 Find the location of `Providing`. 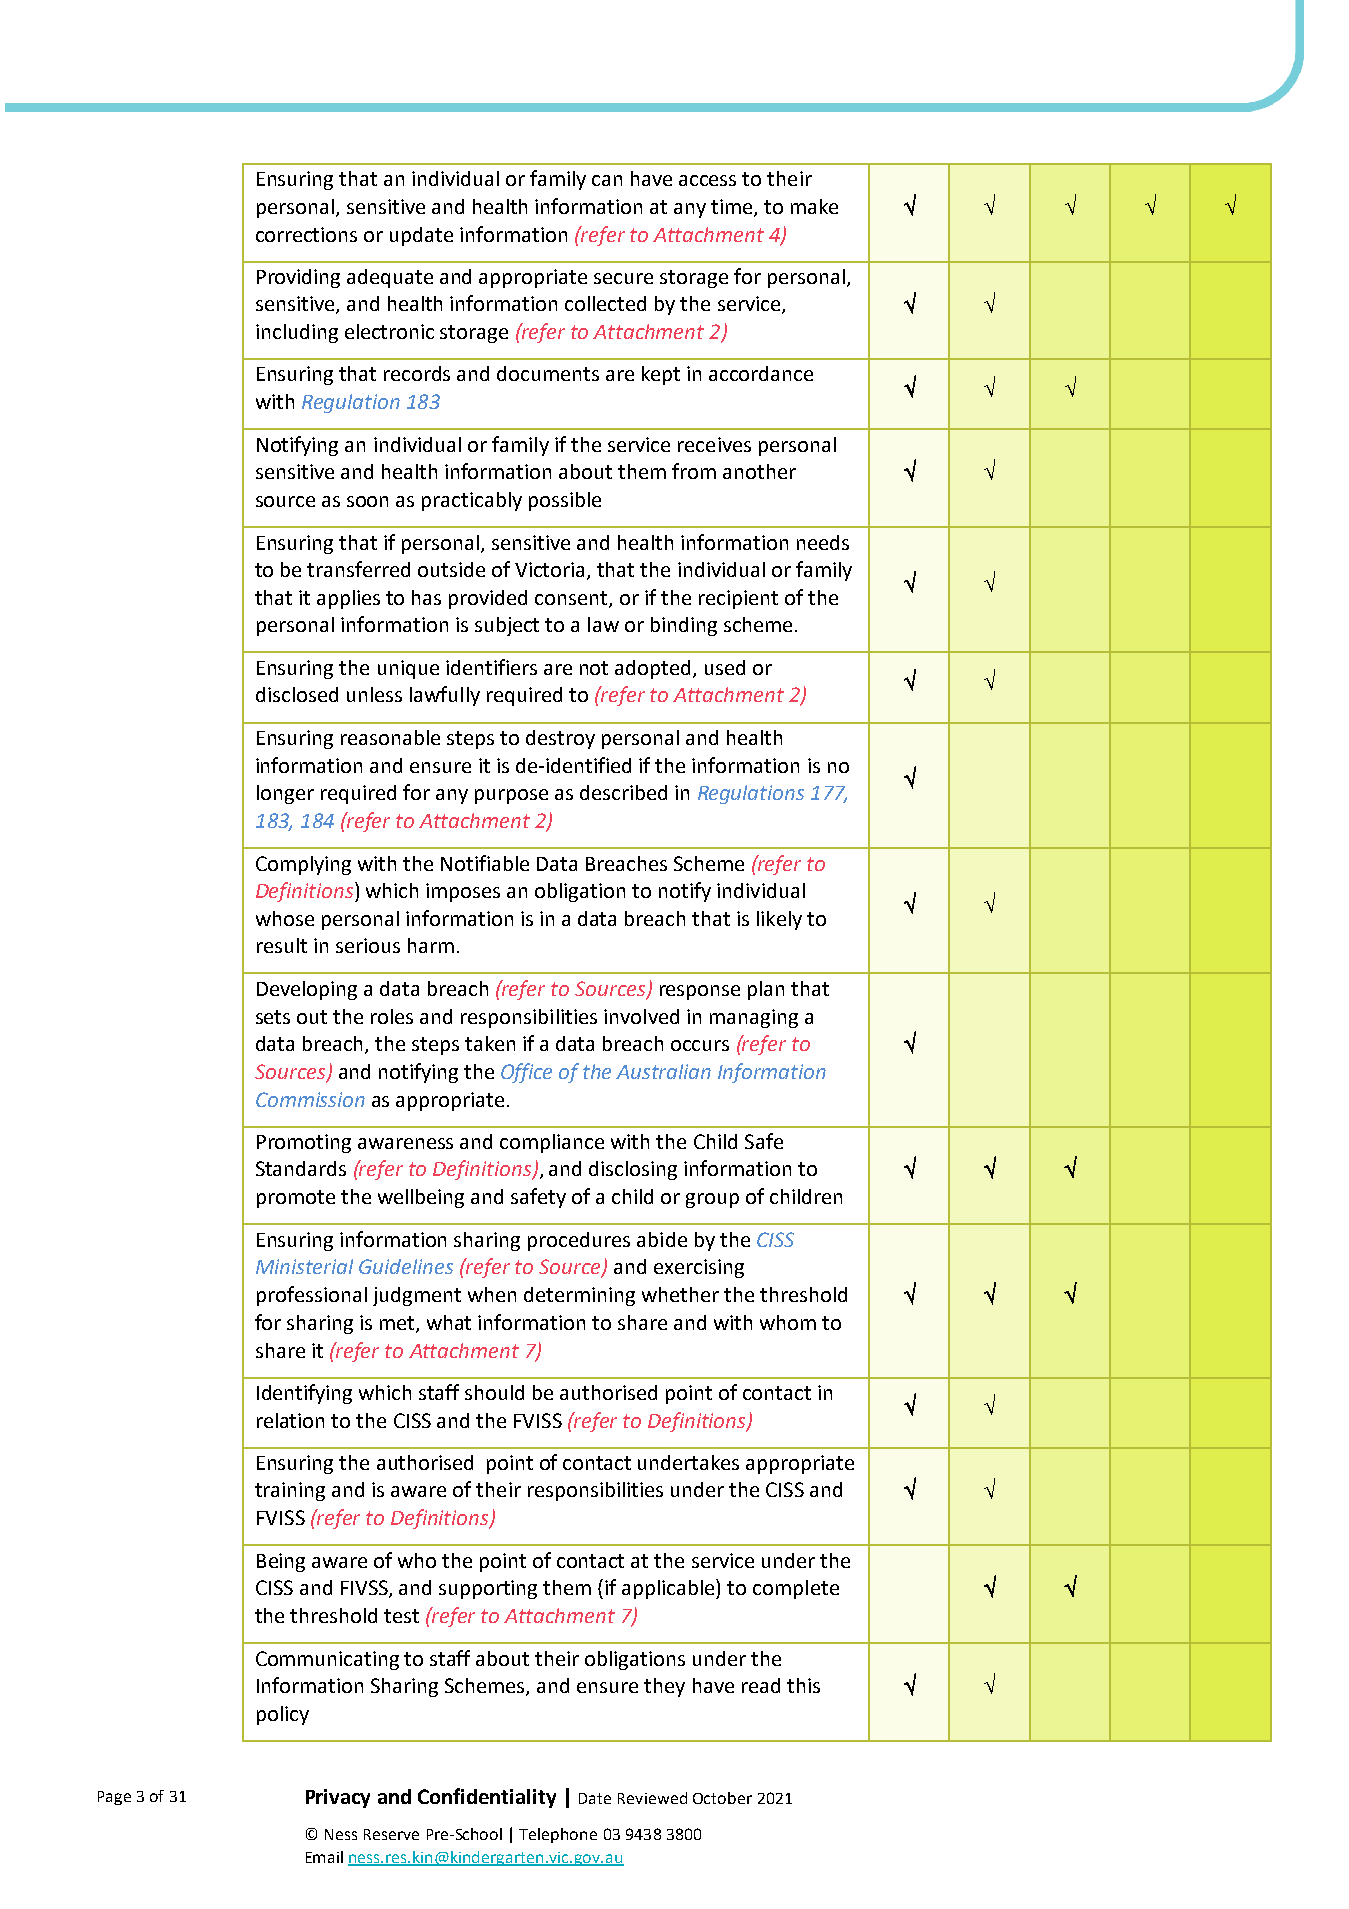

Providing is located at coordinates (298, 278).
